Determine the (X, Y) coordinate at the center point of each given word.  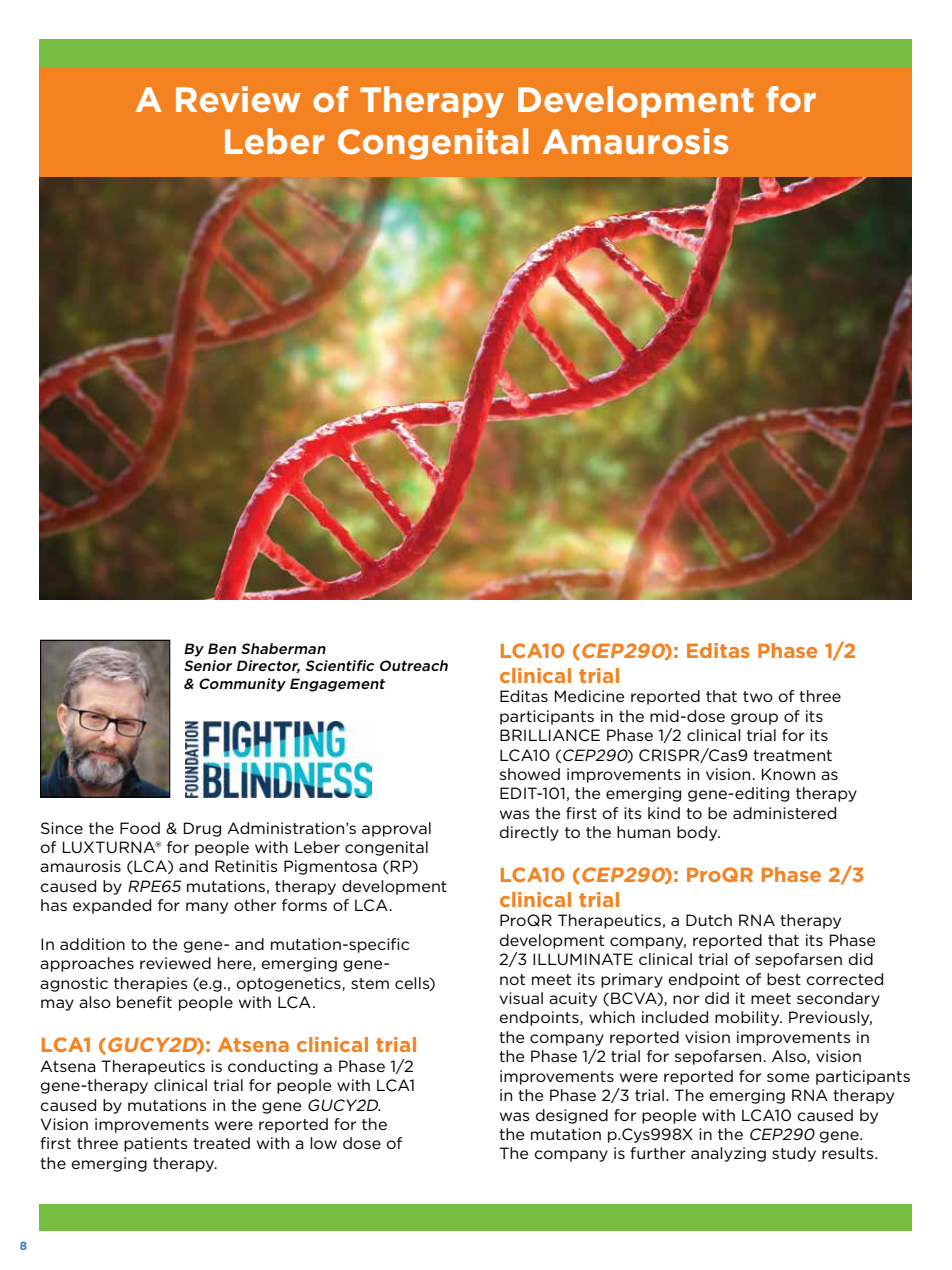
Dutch (709, 920)
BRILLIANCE (550, 735)
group (754, 719)
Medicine (590, 696)
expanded (112, 906)
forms (304, 905)
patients (156, 1144)
